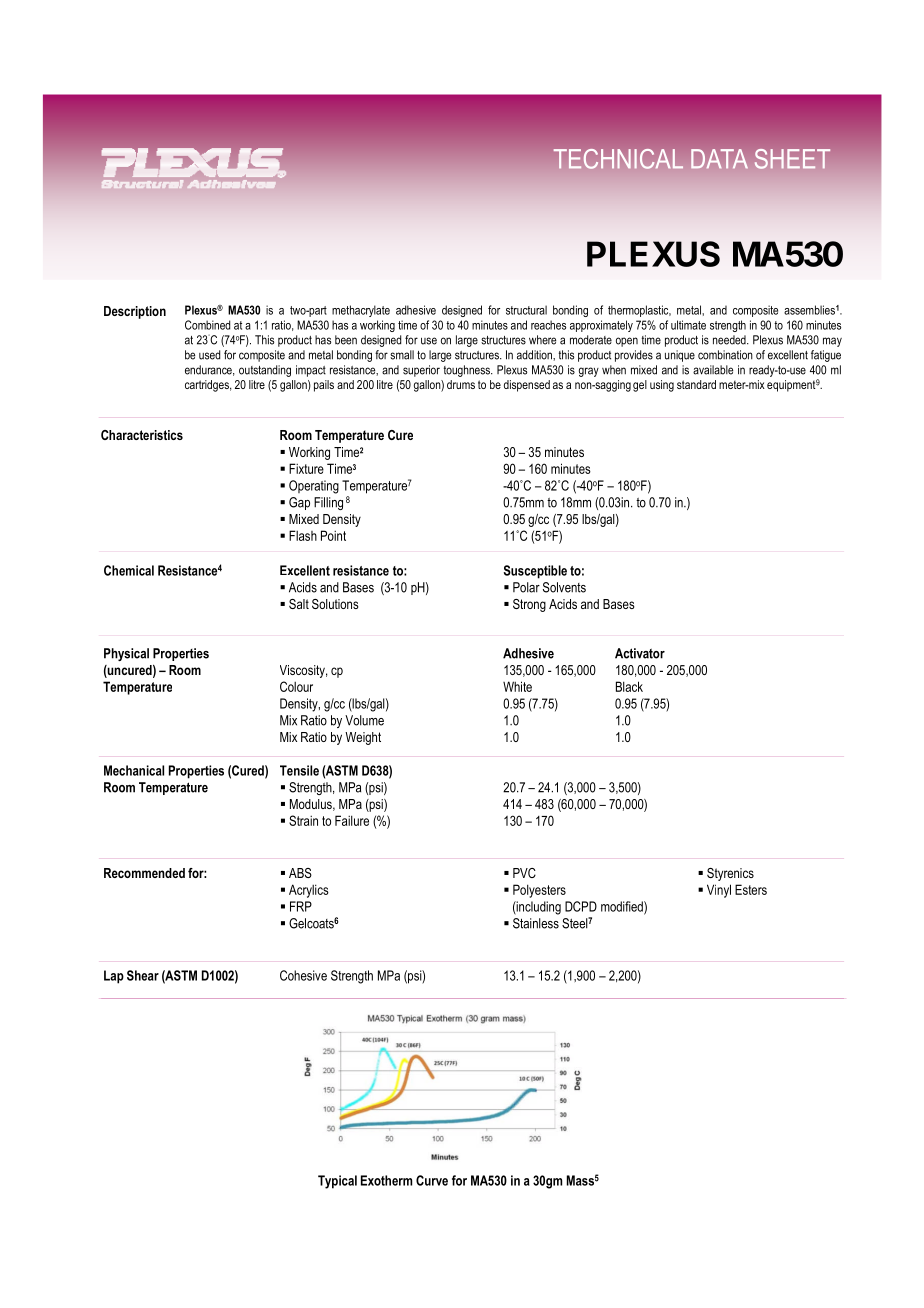 The image size is (924, 1308). What do you see at coordinates (517, 686) in the screenshot?
I see `White` at bounding box center [517, 686].
